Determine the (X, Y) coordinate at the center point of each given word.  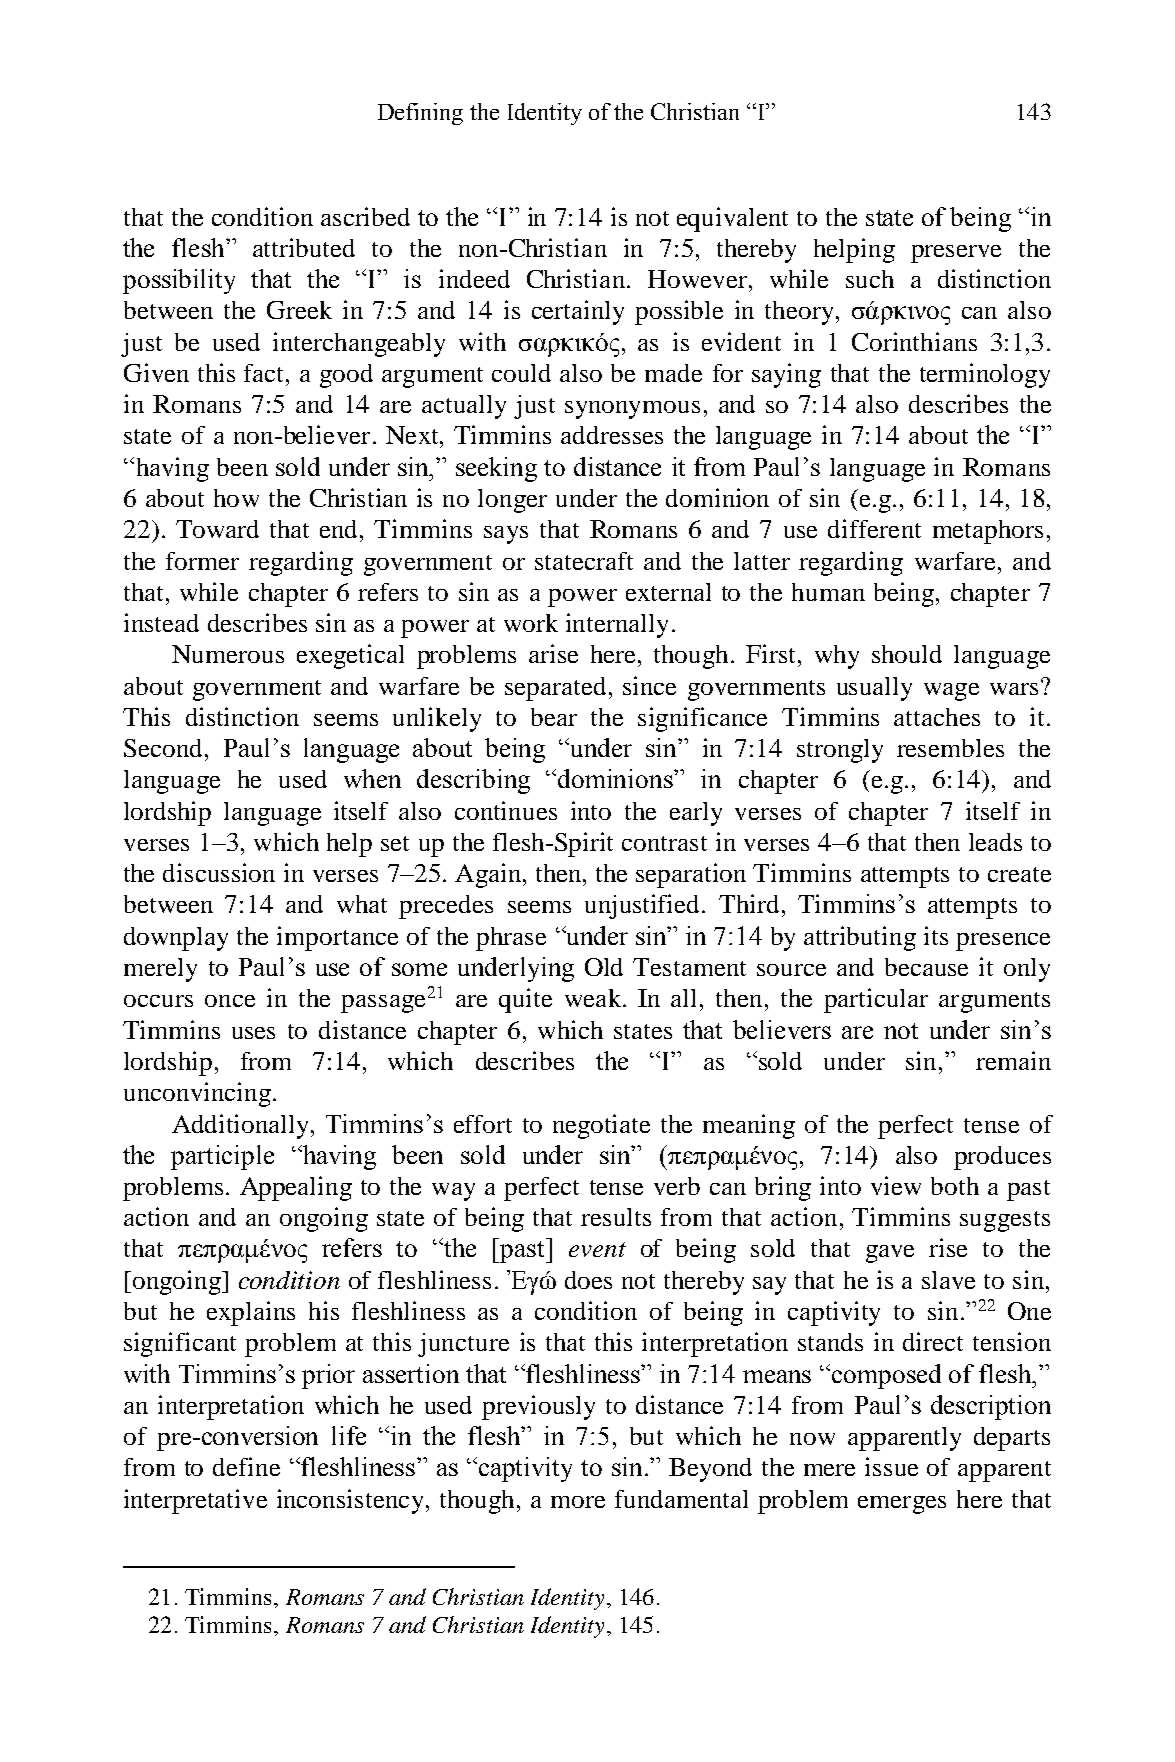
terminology (985, 375)
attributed (304, 247)
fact (265, 373)
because (926, 967)
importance (337, 938)
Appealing (296, 1188)
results (616, 1217)
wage (951, 692)
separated (555, 689)
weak (594, 998)
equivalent (732, 219)
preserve (956, 254)
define (246, 1466)
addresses (612, 435)
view (896, 1185)
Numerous (228, 654)
